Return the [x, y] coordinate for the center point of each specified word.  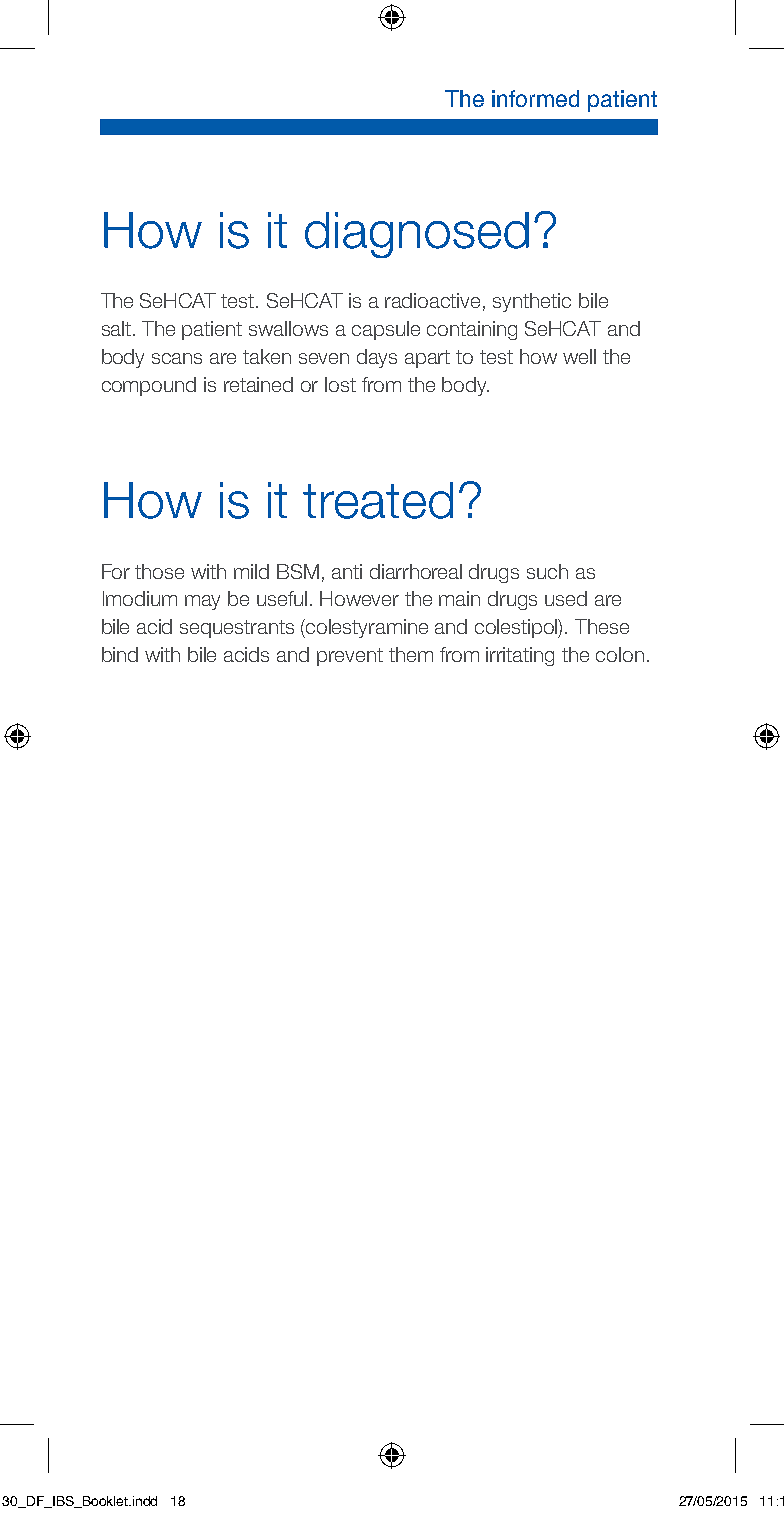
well [579, 356]
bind [120, 654]
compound [149, 386]
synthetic [532, 302]
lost [340, 384]
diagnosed [417, 235]
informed [535, 98]
